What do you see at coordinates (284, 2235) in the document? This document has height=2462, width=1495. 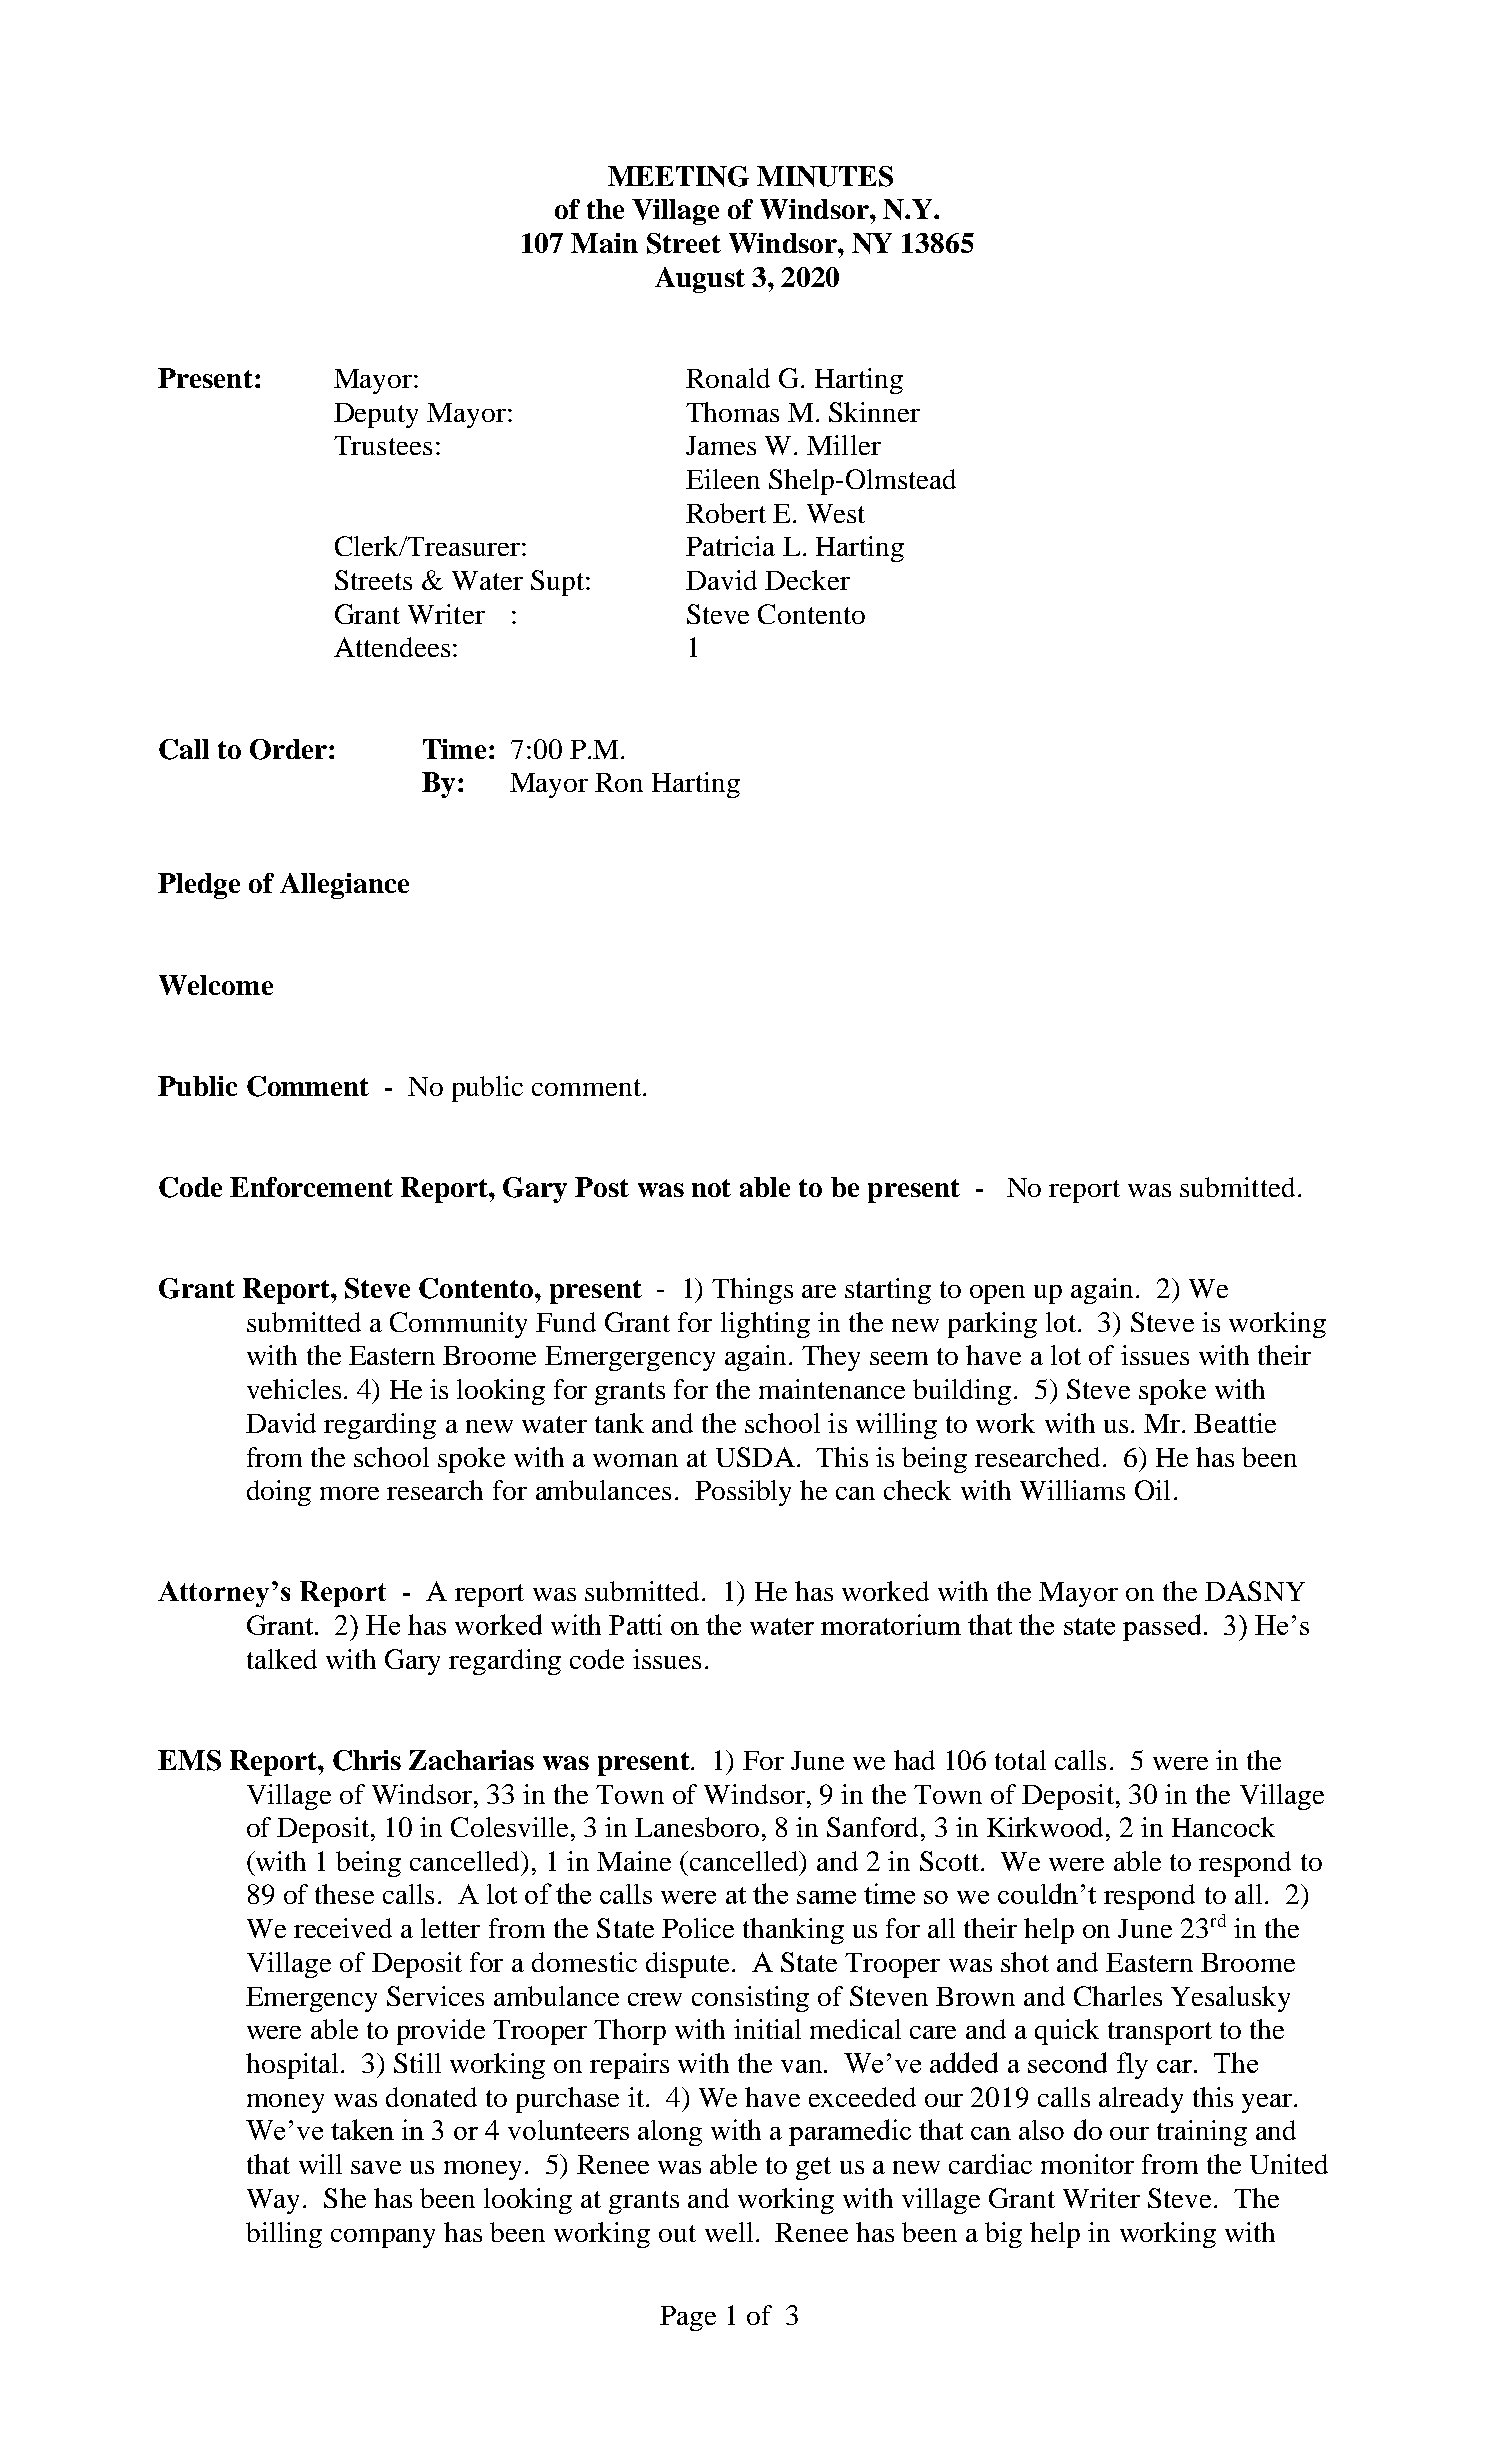 I see `billing` at bounding box center [284, 2235].
